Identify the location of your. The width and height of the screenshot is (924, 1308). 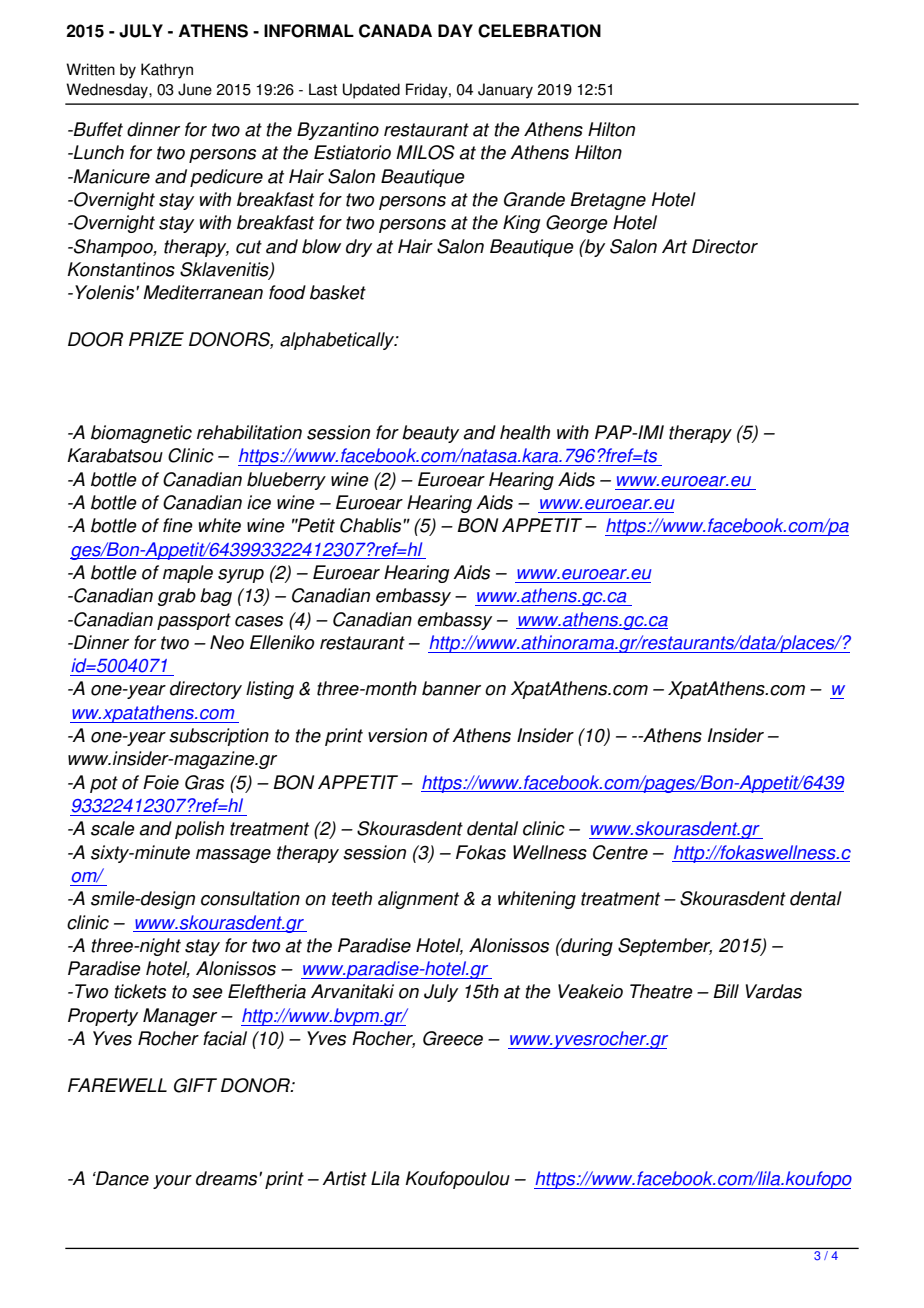
(172, 1182).
